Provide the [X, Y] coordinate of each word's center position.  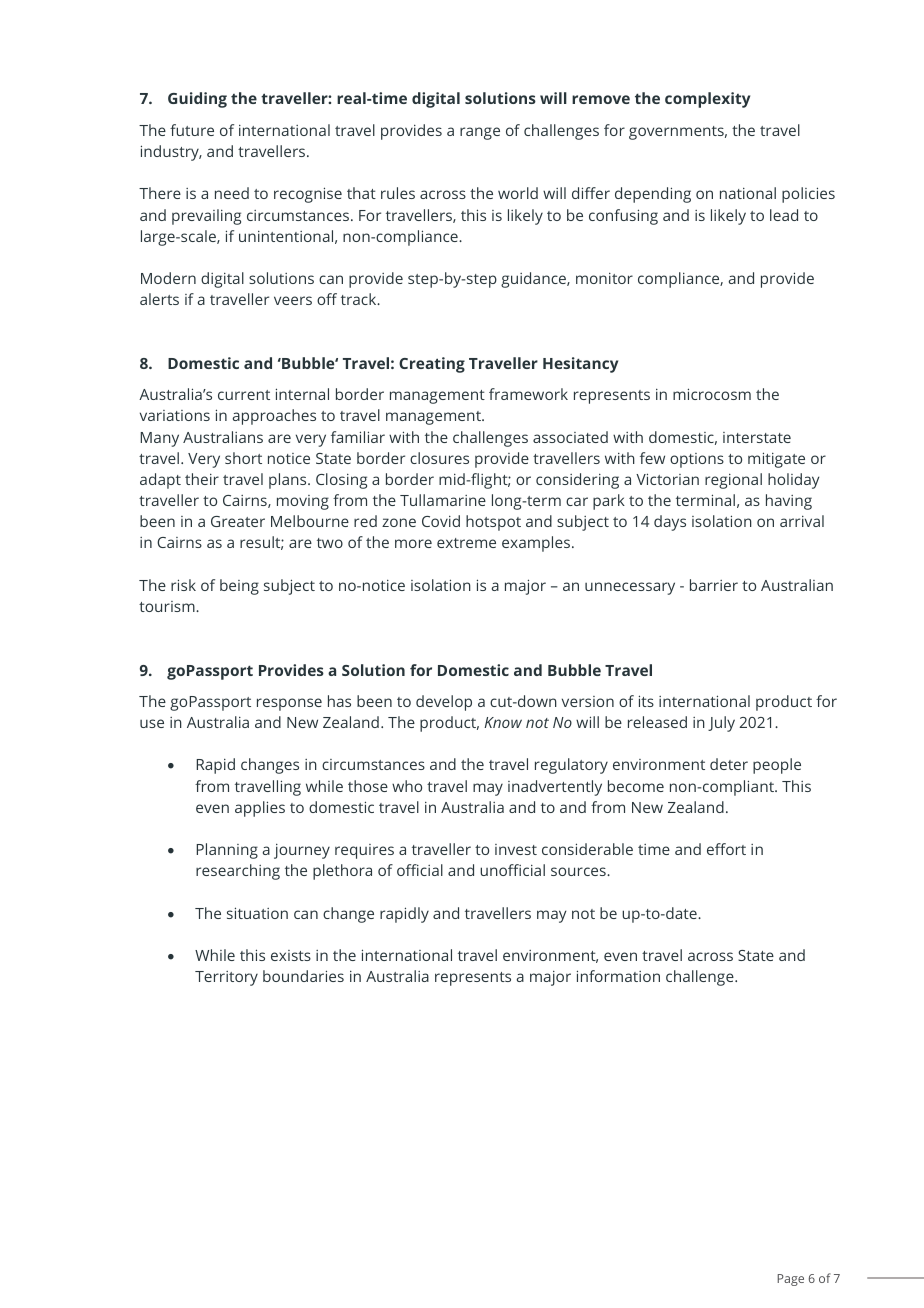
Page [790, 1280]
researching [238, 872]
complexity [707, 100]
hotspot [493, 523]
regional [733, 481]
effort [726, 849]
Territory [226, 978]
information [618, 976]
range [480, 133]
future [192, 130]
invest [516, 849]
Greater [238, 521]
